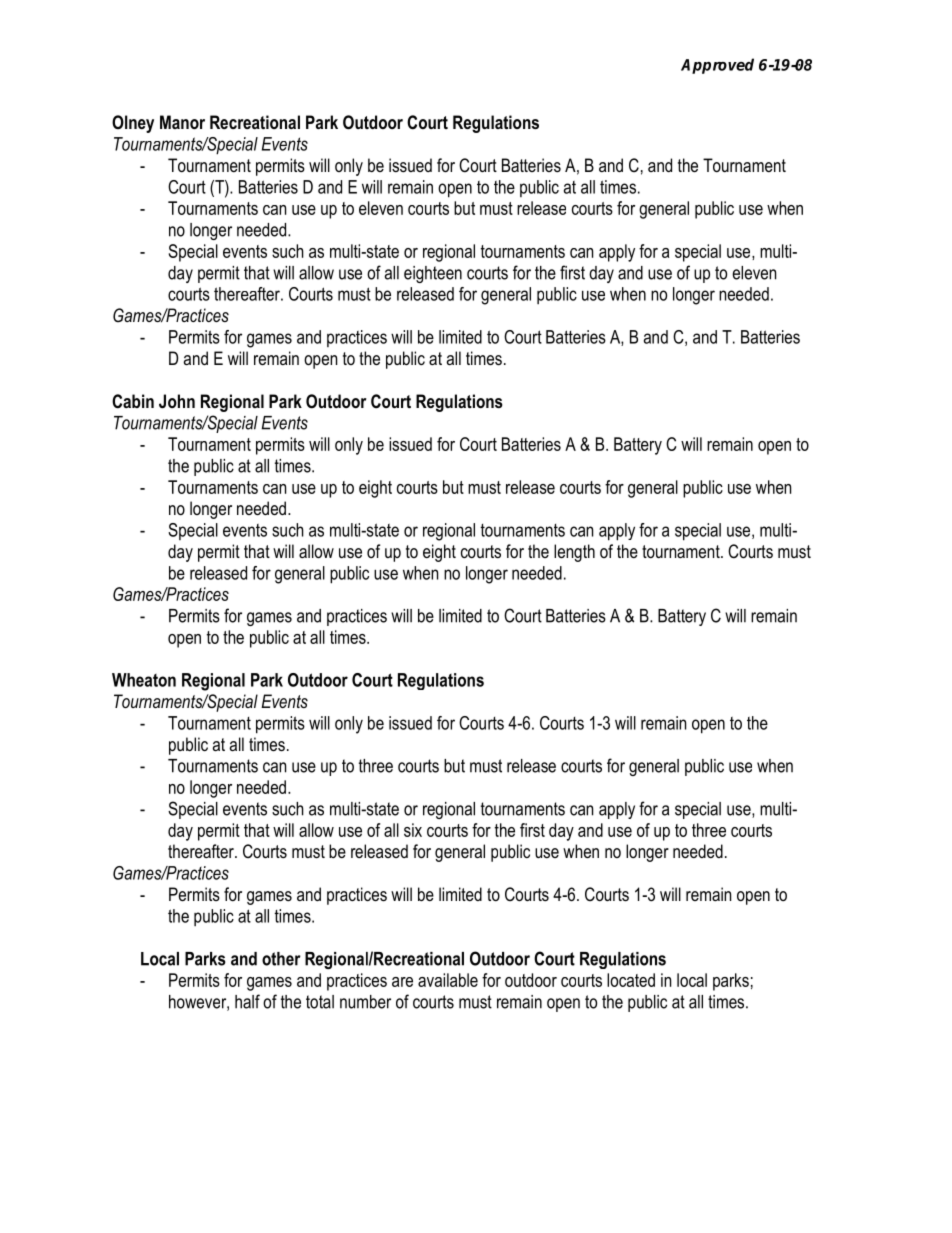 Image resolution: width=952 pixels, height=1233 pixels. Describe the element at coordinates (574, 553) in the document. I see `length` at that location.
